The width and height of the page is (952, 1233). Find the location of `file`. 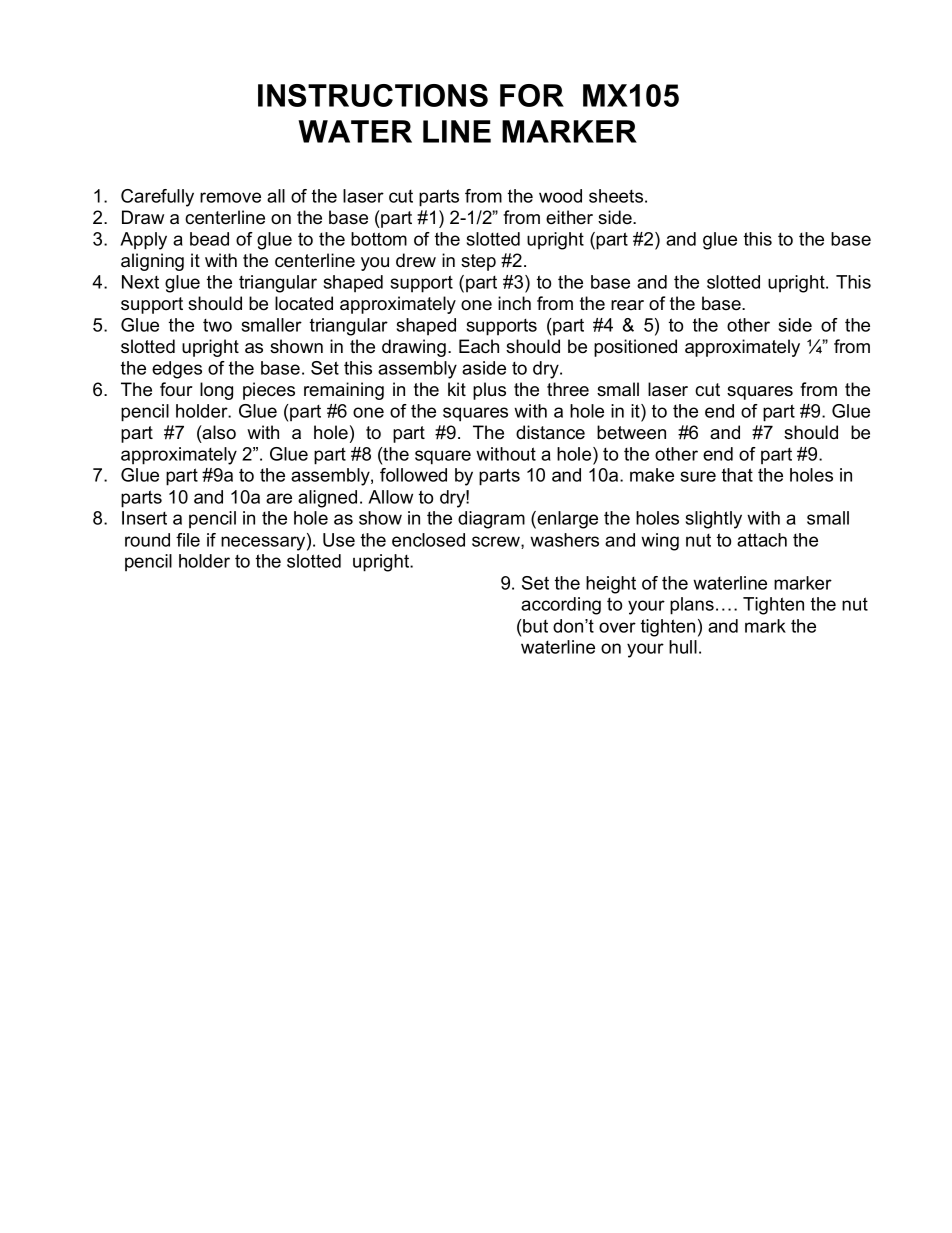

file is located at coordinates (188, 540).
